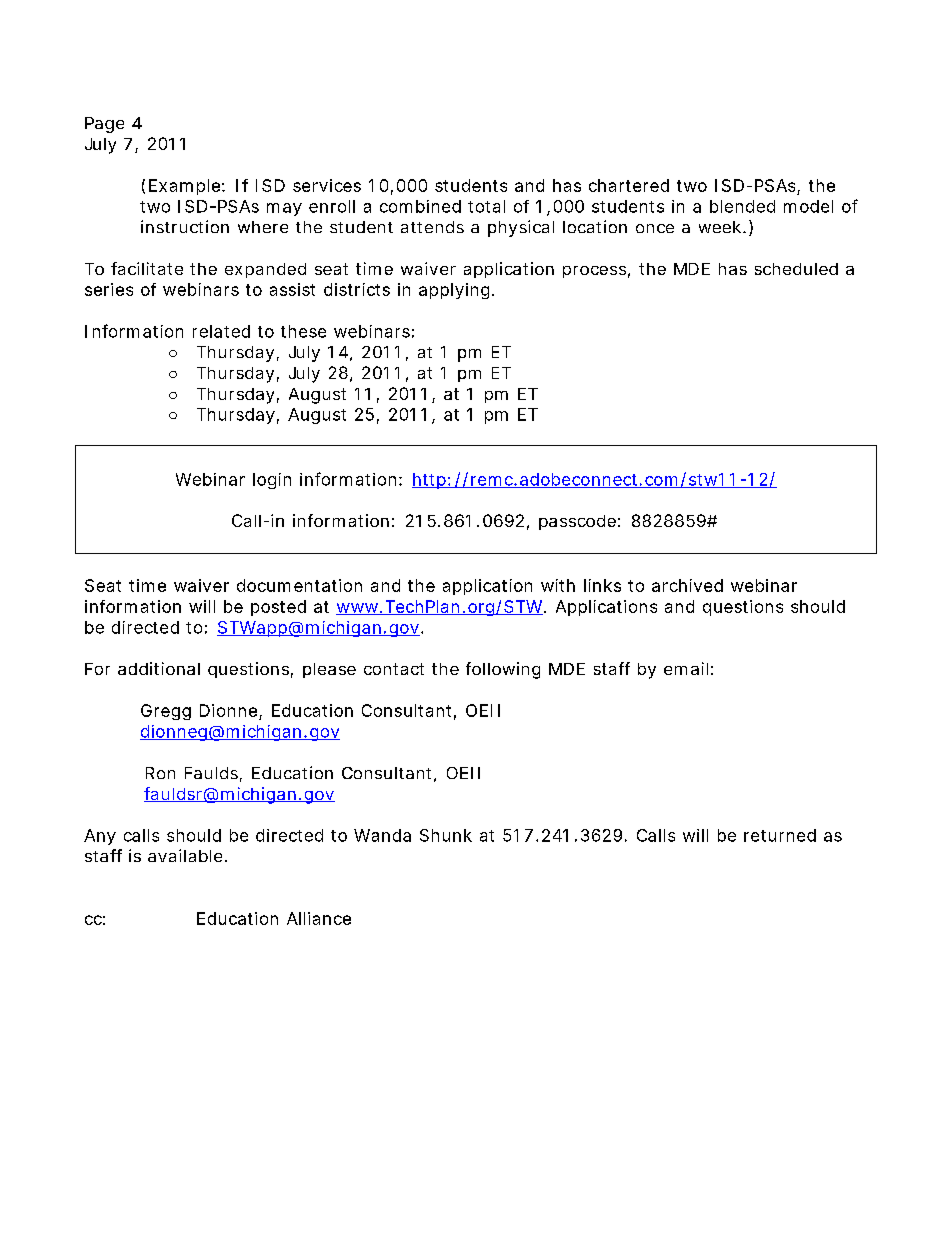  What do you see at coordinates (486, 206) in the page?
I see `total` at bounding box center [486, 206].
